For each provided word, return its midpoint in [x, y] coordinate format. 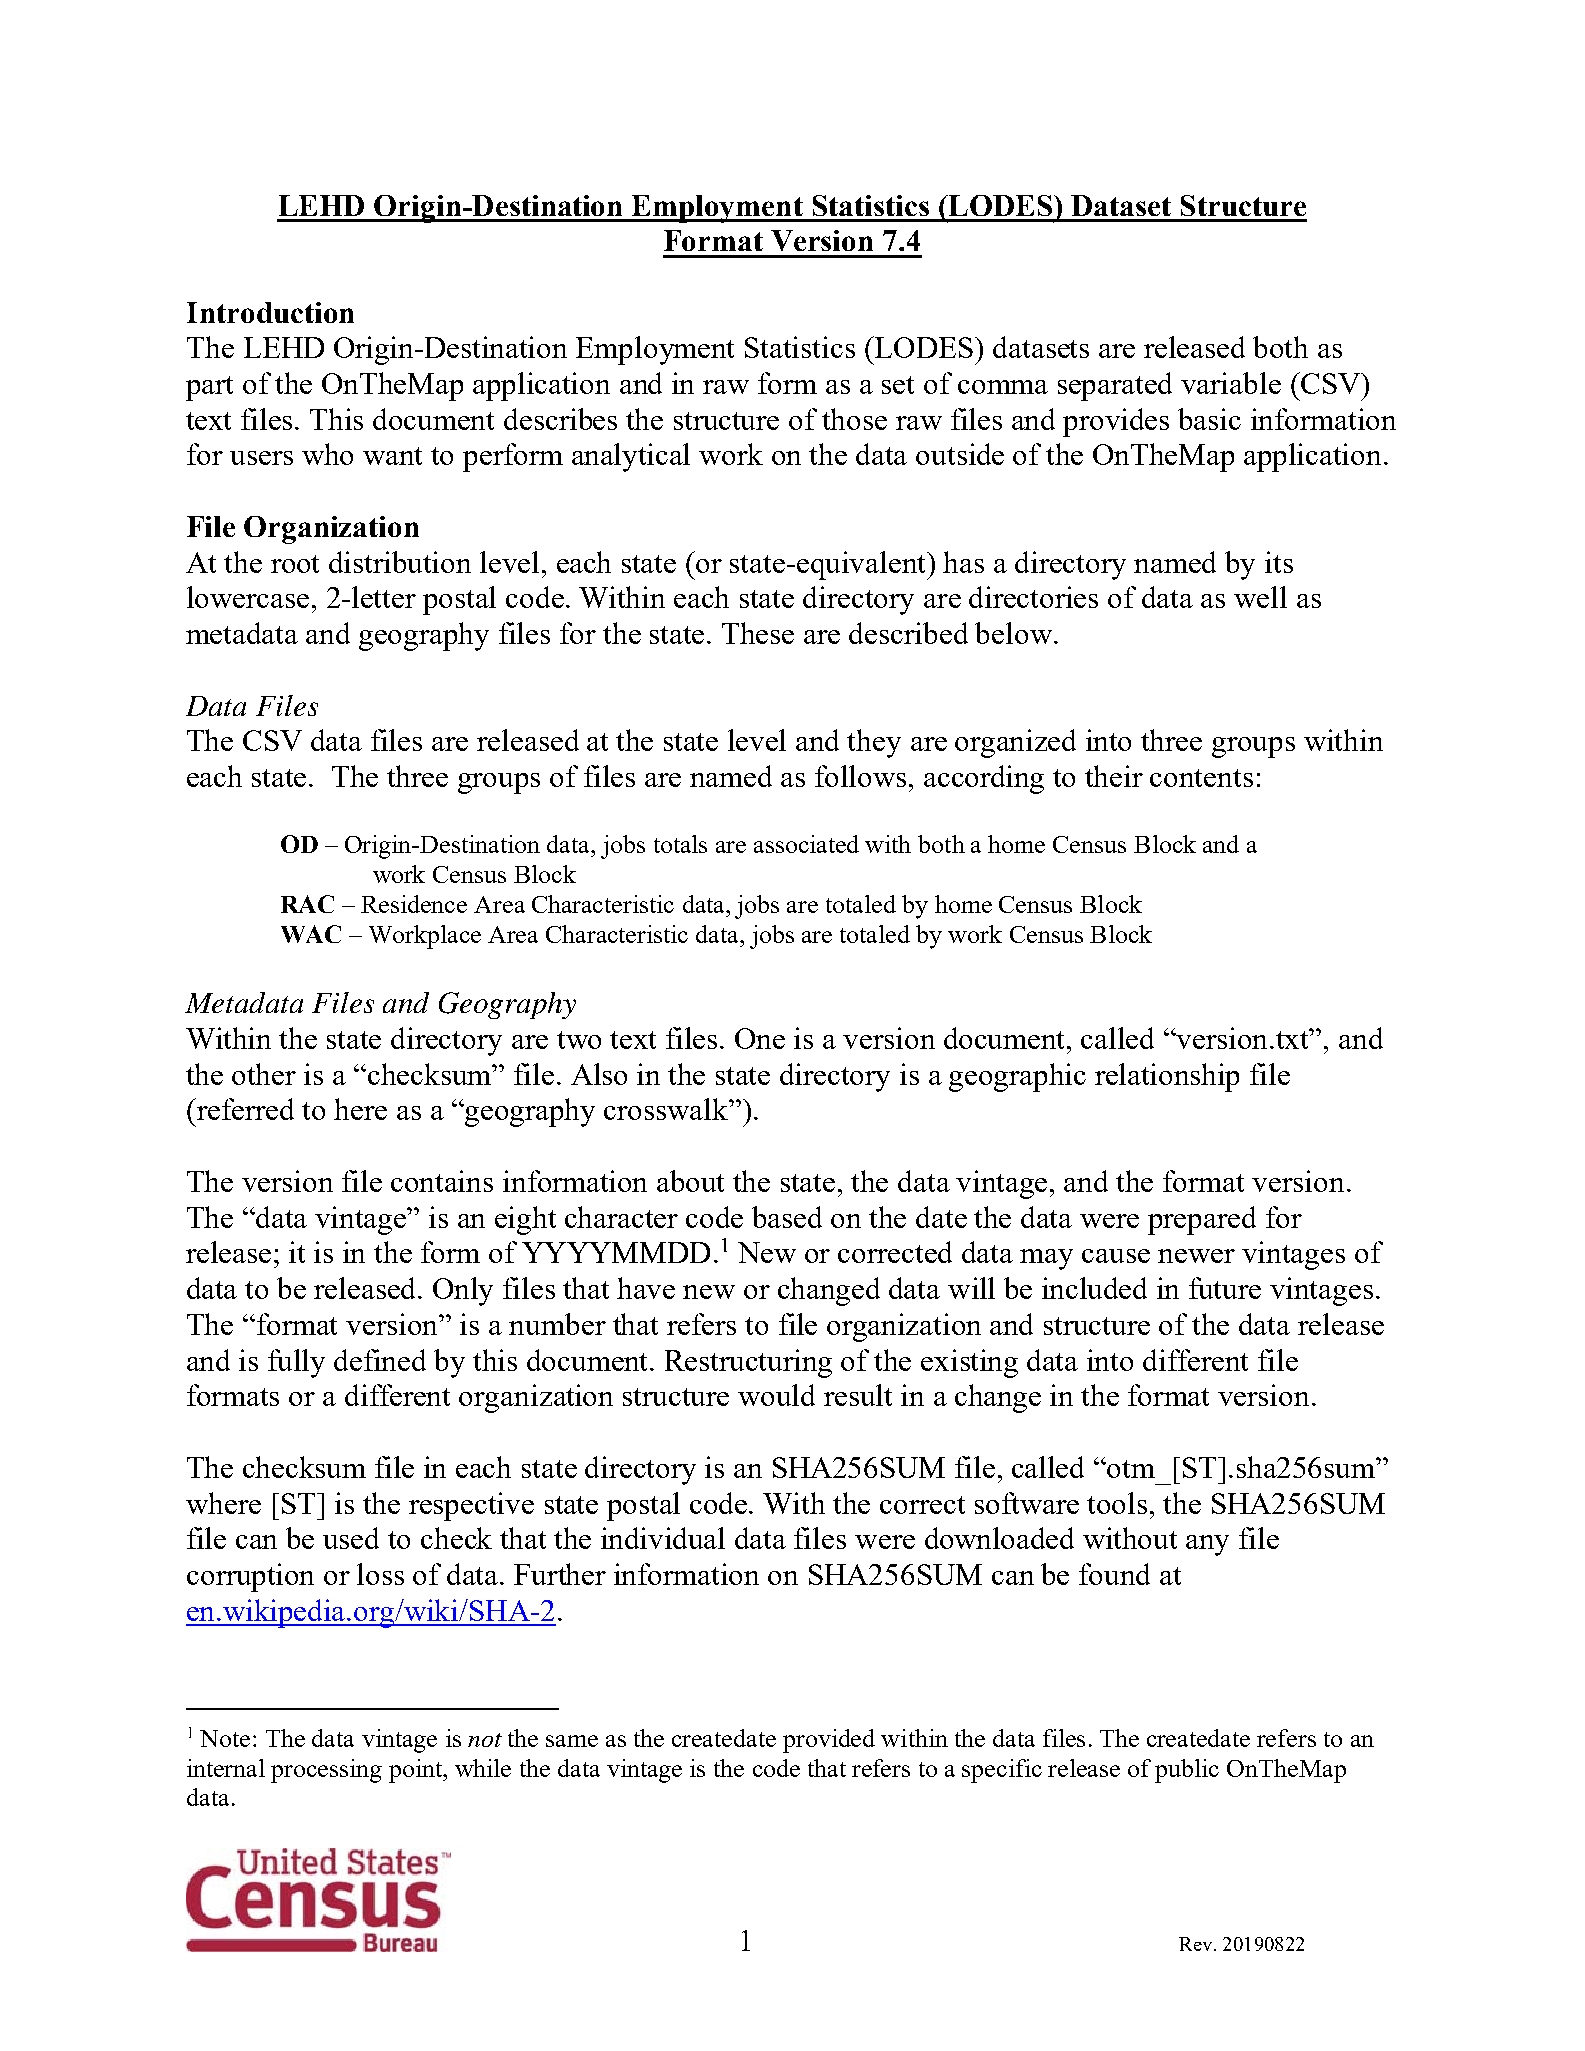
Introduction [270, 312]
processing [326, 1771]
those [854, 419]
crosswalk [667, 1109]
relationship [1167, 1077]
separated [1115, 386]
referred [244, 1109]
